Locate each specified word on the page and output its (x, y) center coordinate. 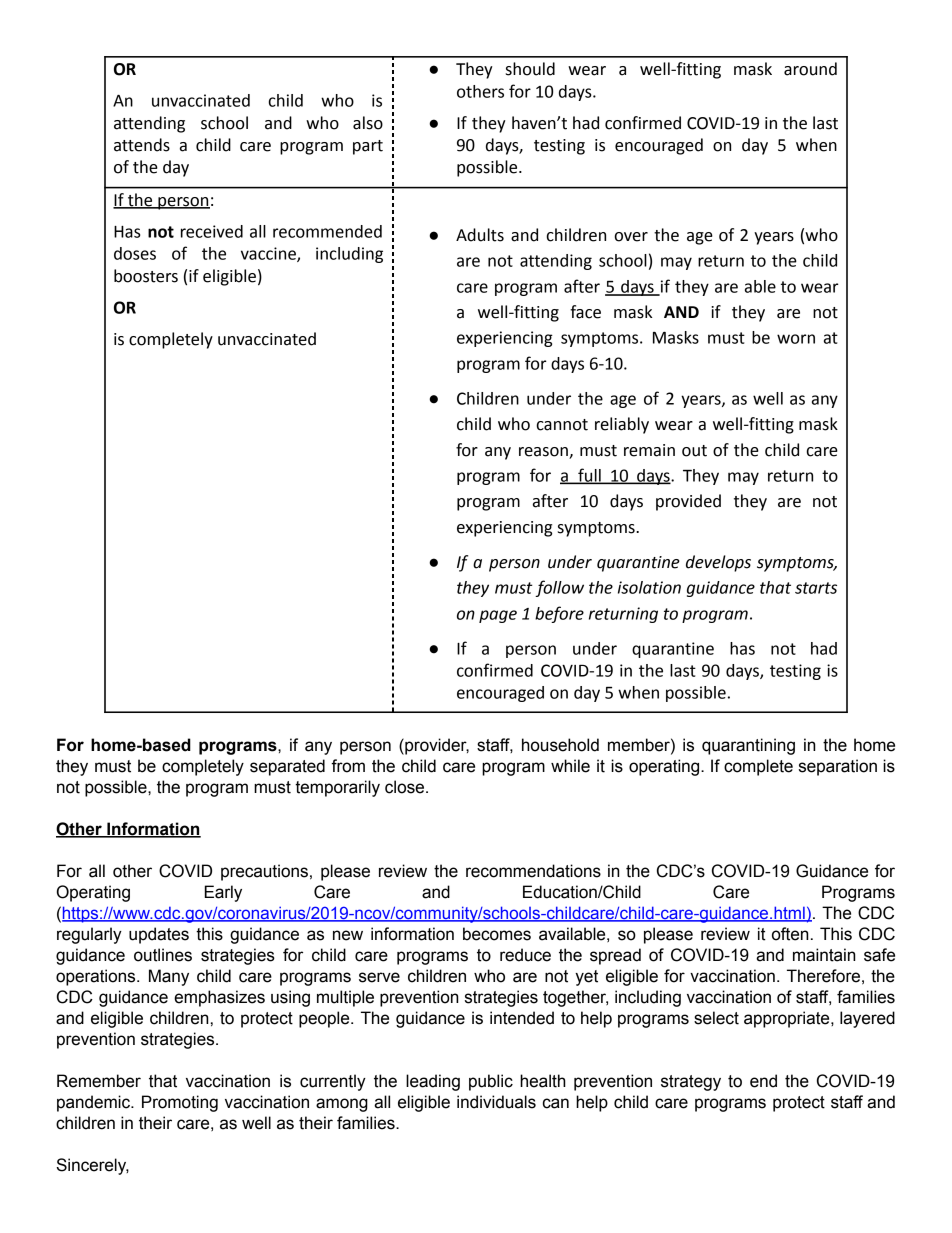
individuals (496, 1102)
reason (543, 452)
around (810, 69)
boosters (146, 276)
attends (142, 145)
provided (688, 502)
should (530, 69)
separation (838, 767)
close (406, 787)
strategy (691, 1083)
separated (287, 767)
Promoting (180, 1103)
